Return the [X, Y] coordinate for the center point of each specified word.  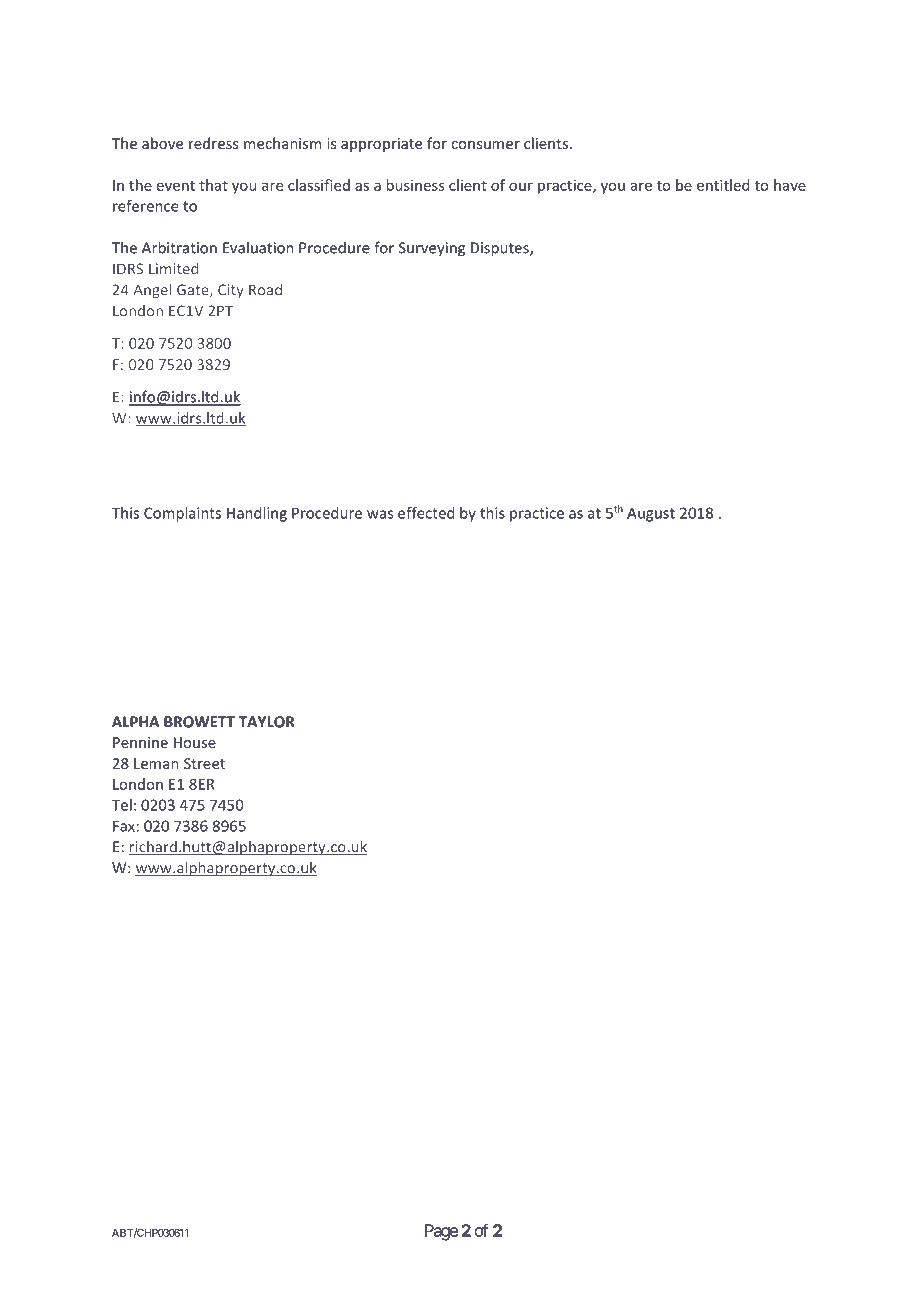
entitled [723, 185]
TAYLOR [267, 722]
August [651, 514]
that [213, 185]
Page [441, 1232]
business [415, 185]
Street [204, 763]
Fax [124, 826]
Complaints [182, 514]
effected [426, 513]
